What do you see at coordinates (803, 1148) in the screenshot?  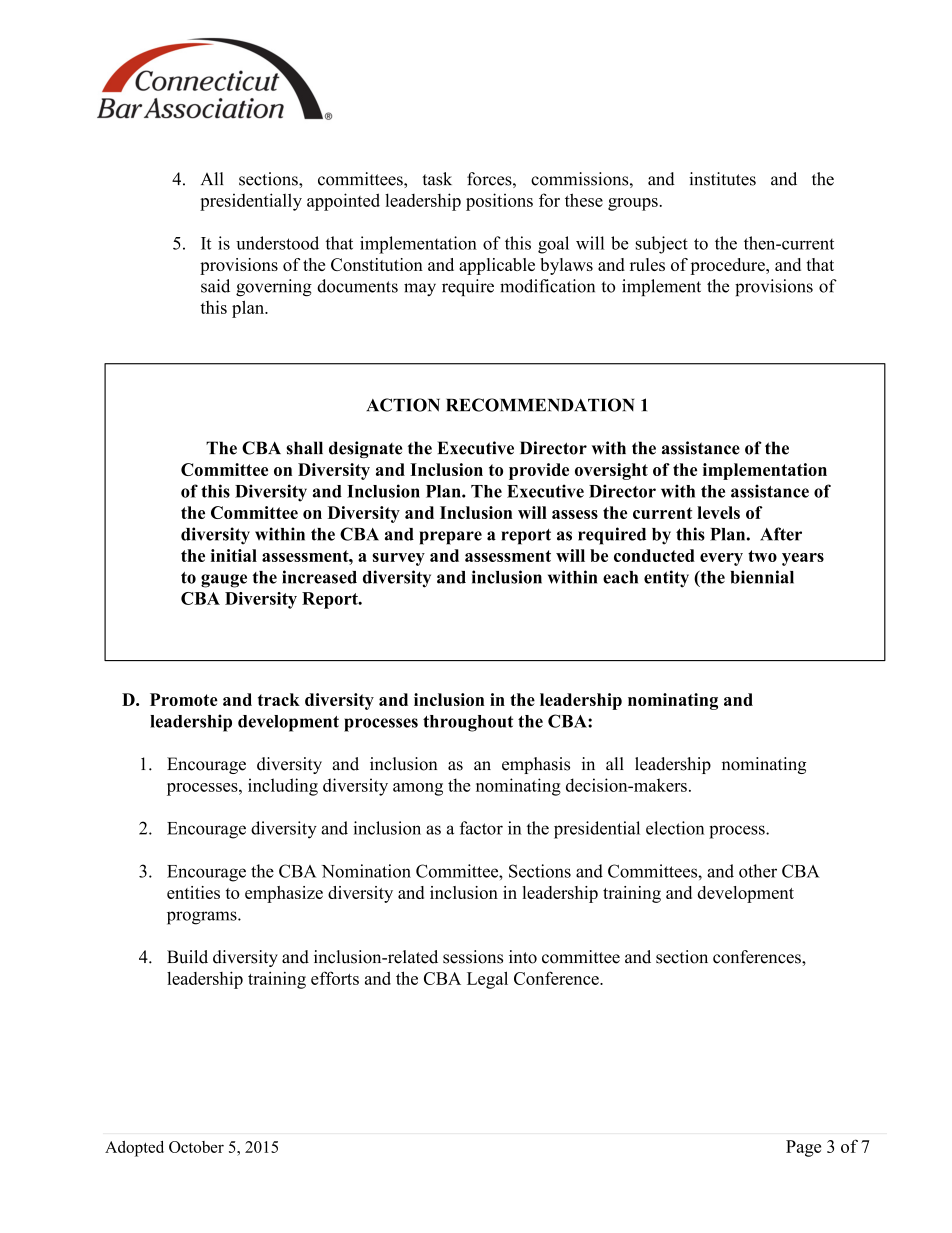 I see `Page` at bounding box center [803, 1148].
